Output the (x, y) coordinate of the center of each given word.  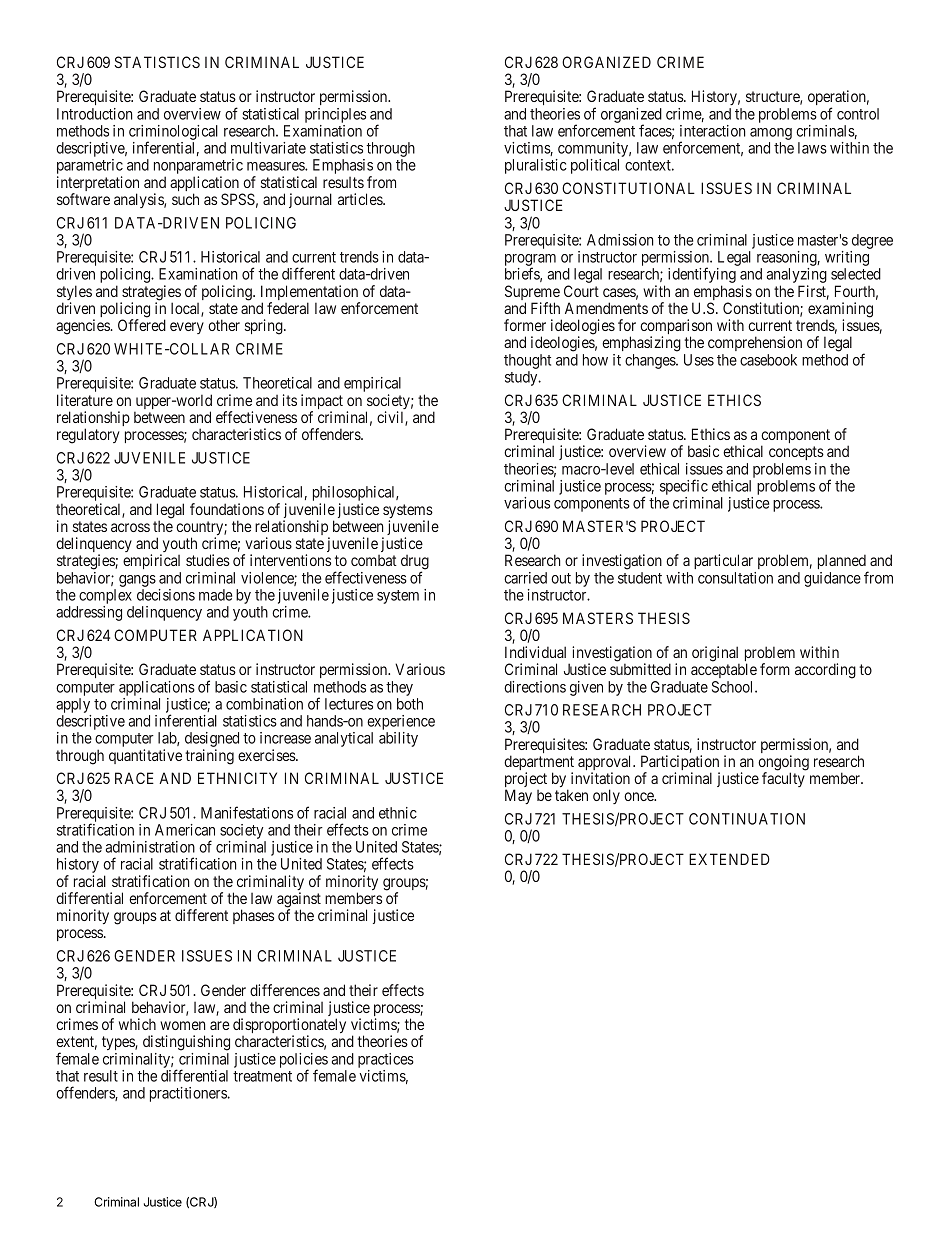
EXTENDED (729, 859)
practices (386, 1060)
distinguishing (186, 1043)
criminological (173, 134)
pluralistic (536, 166)
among (771, 135)
